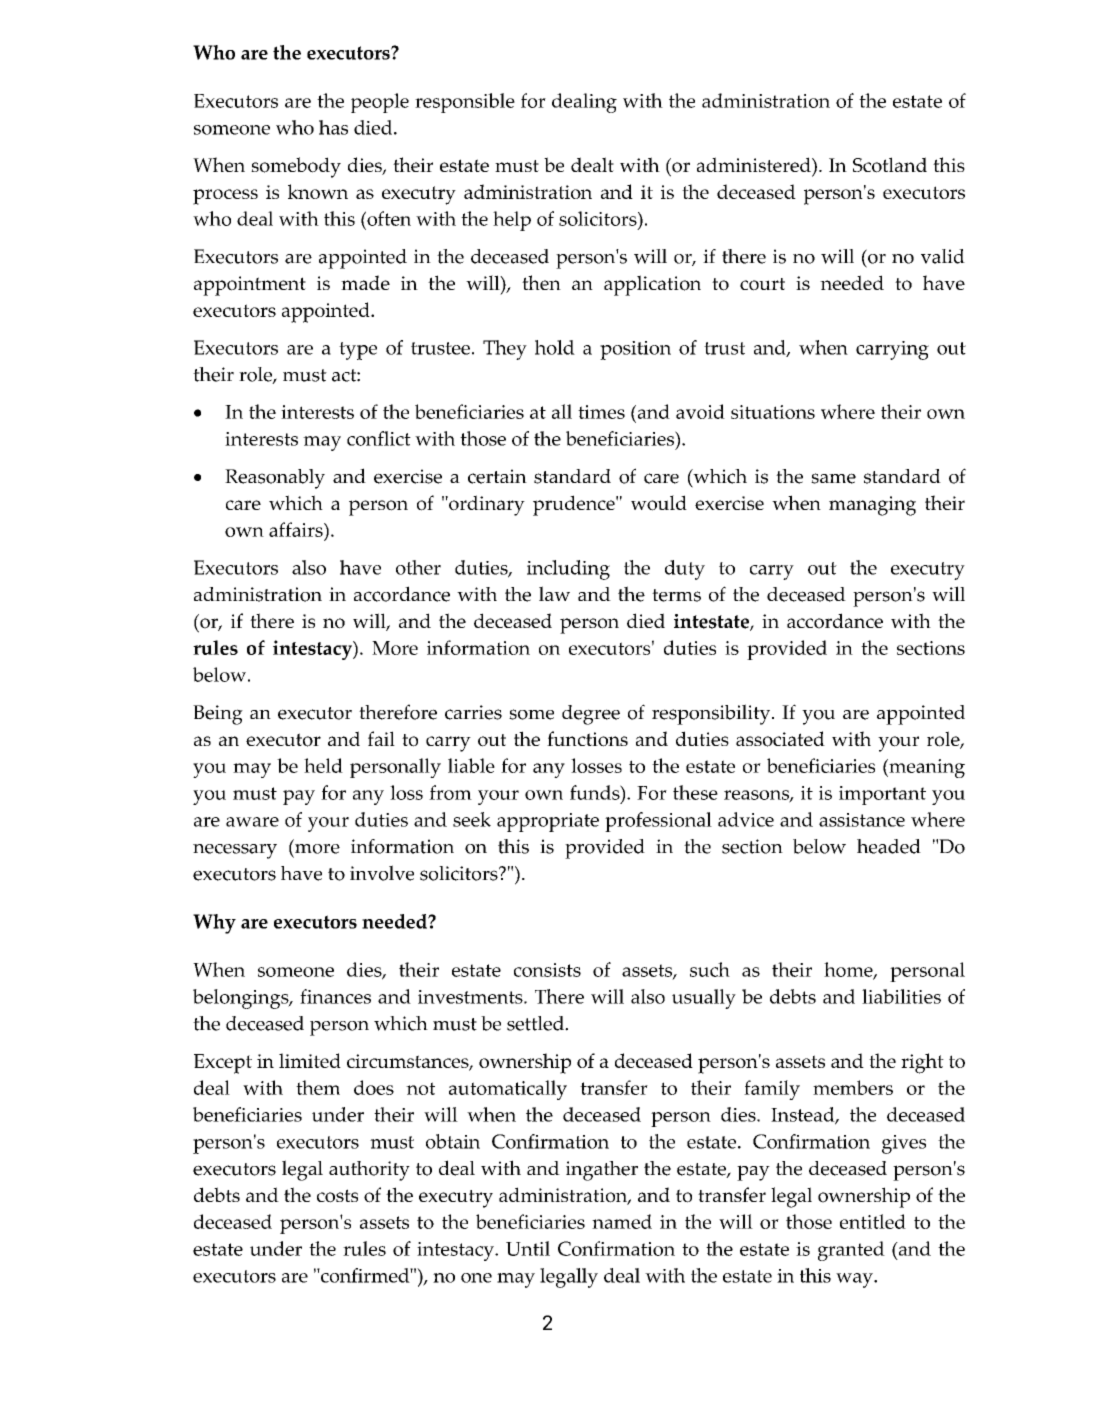 The height and width of the screenshot is (1416, 1094). I want to click on costs, so click(337, 1196).
